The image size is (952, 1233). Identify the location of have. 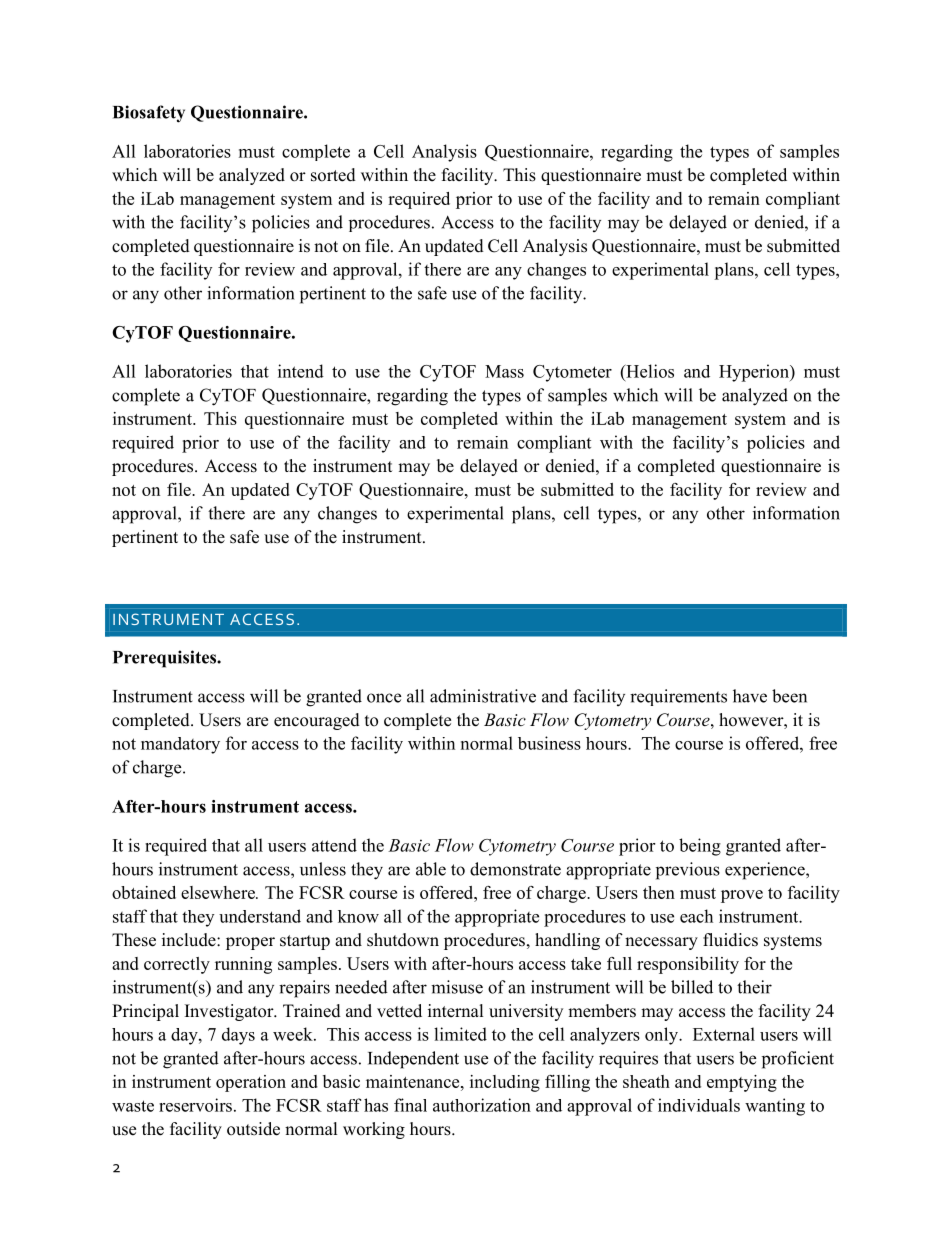
(750, 696).
